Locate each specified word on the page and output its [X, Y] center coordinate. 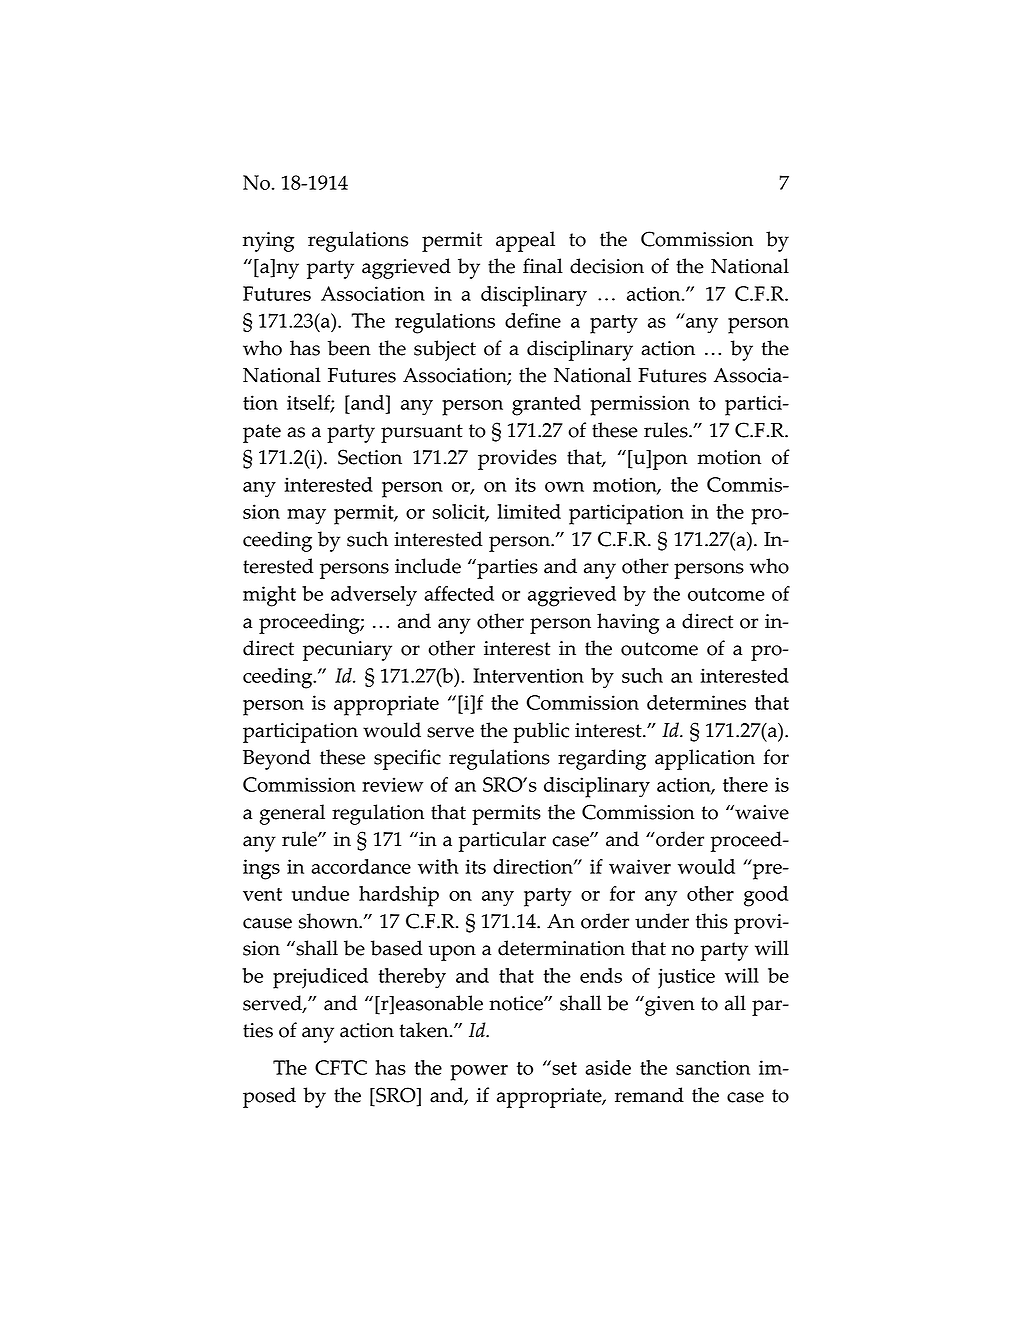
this [712, 921]
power [479, 1073]
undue [320, 893]
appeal [525, 241]
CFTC [341, 1067]
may [306, 516]
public [541, 732]
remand [649, 1095]
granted [546, 405]
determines [696, 702]
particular [502, 841]
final [543, 266]
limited [529, 511]
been [349, 348]
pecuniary [347, 651]
